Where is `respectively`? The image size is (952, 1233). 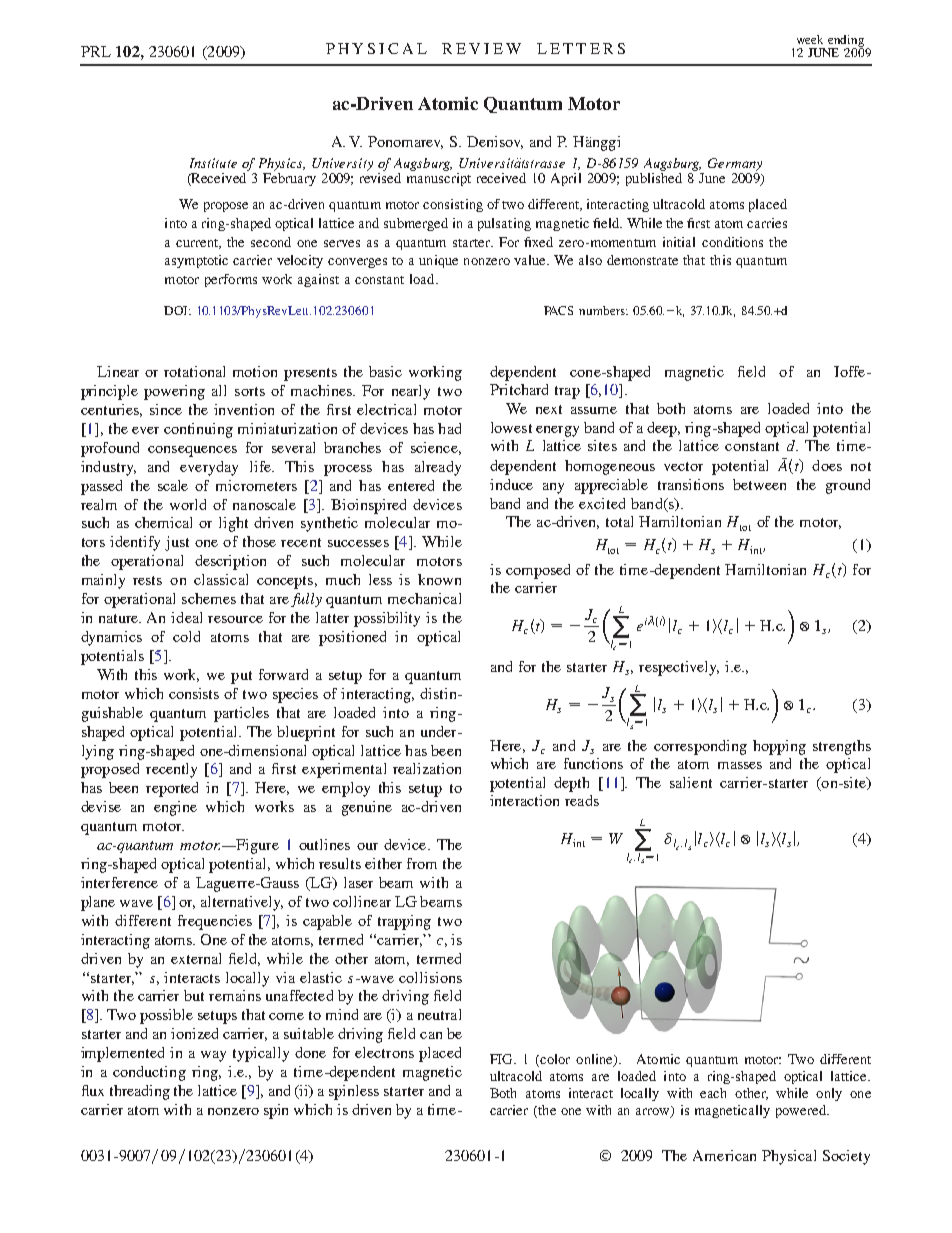
respectively is located at coordinates (679, 668).
